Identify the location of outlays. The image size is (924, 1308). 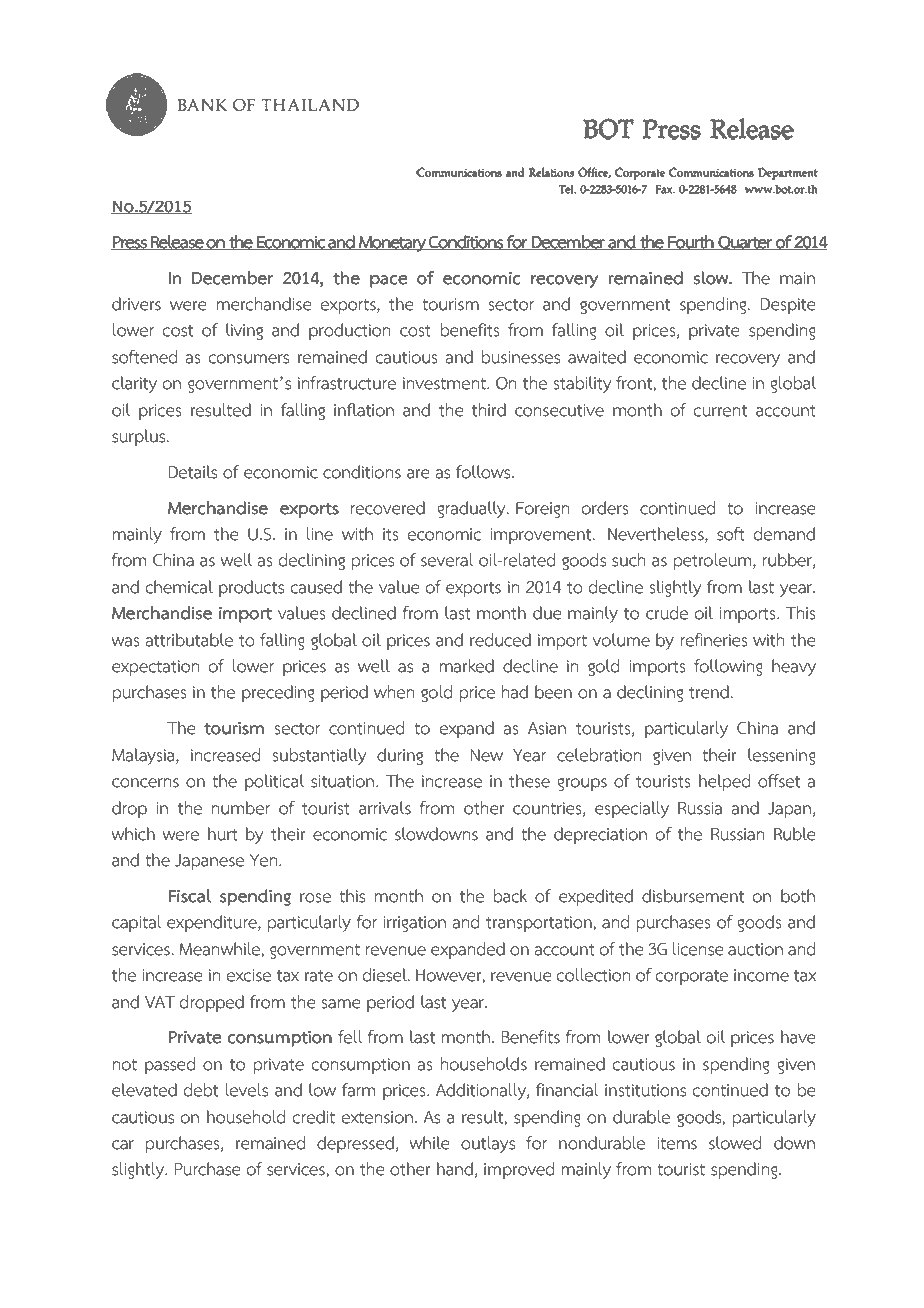
(488, 1144).
